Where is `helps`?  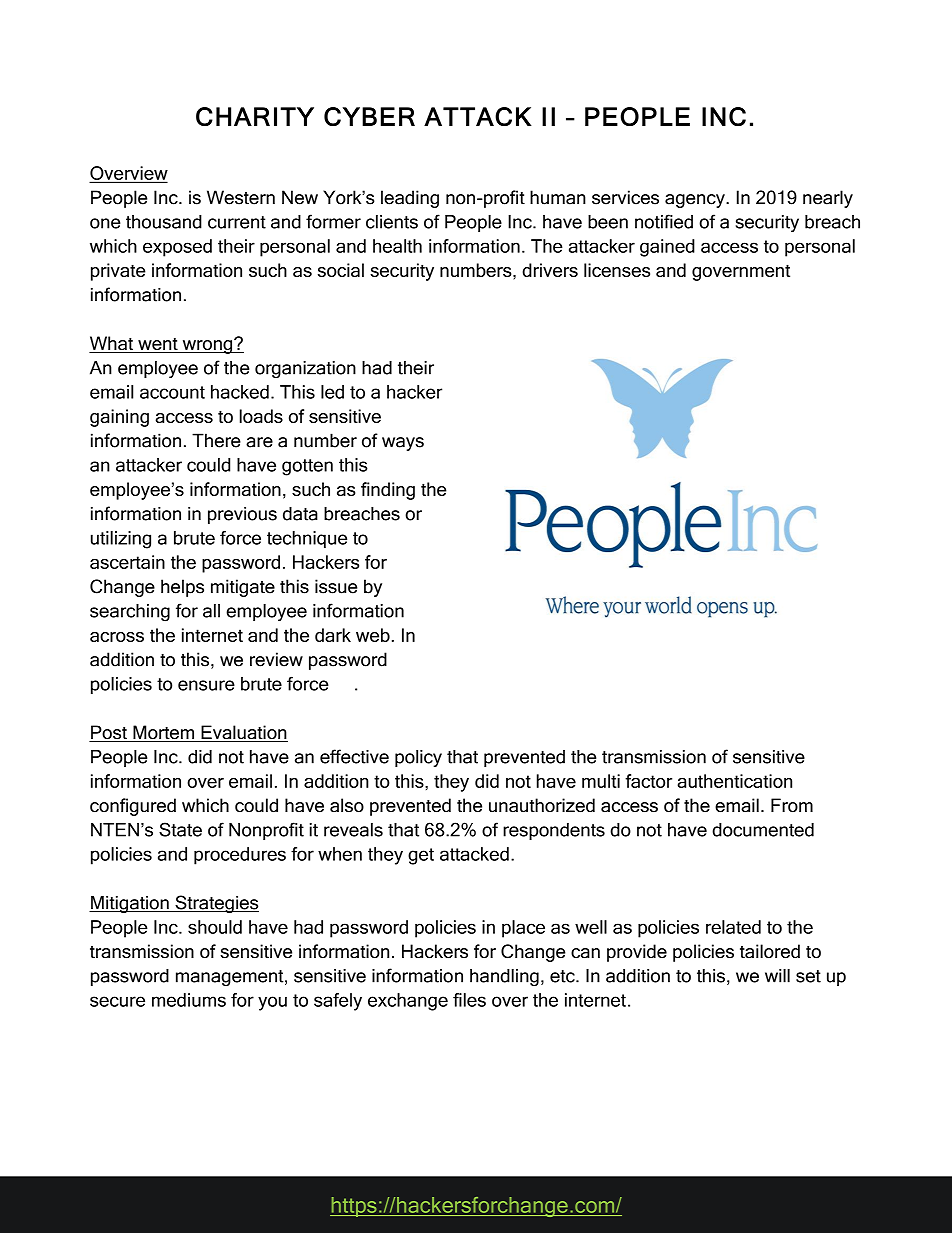
helps is located at coordinates (182, 588).
